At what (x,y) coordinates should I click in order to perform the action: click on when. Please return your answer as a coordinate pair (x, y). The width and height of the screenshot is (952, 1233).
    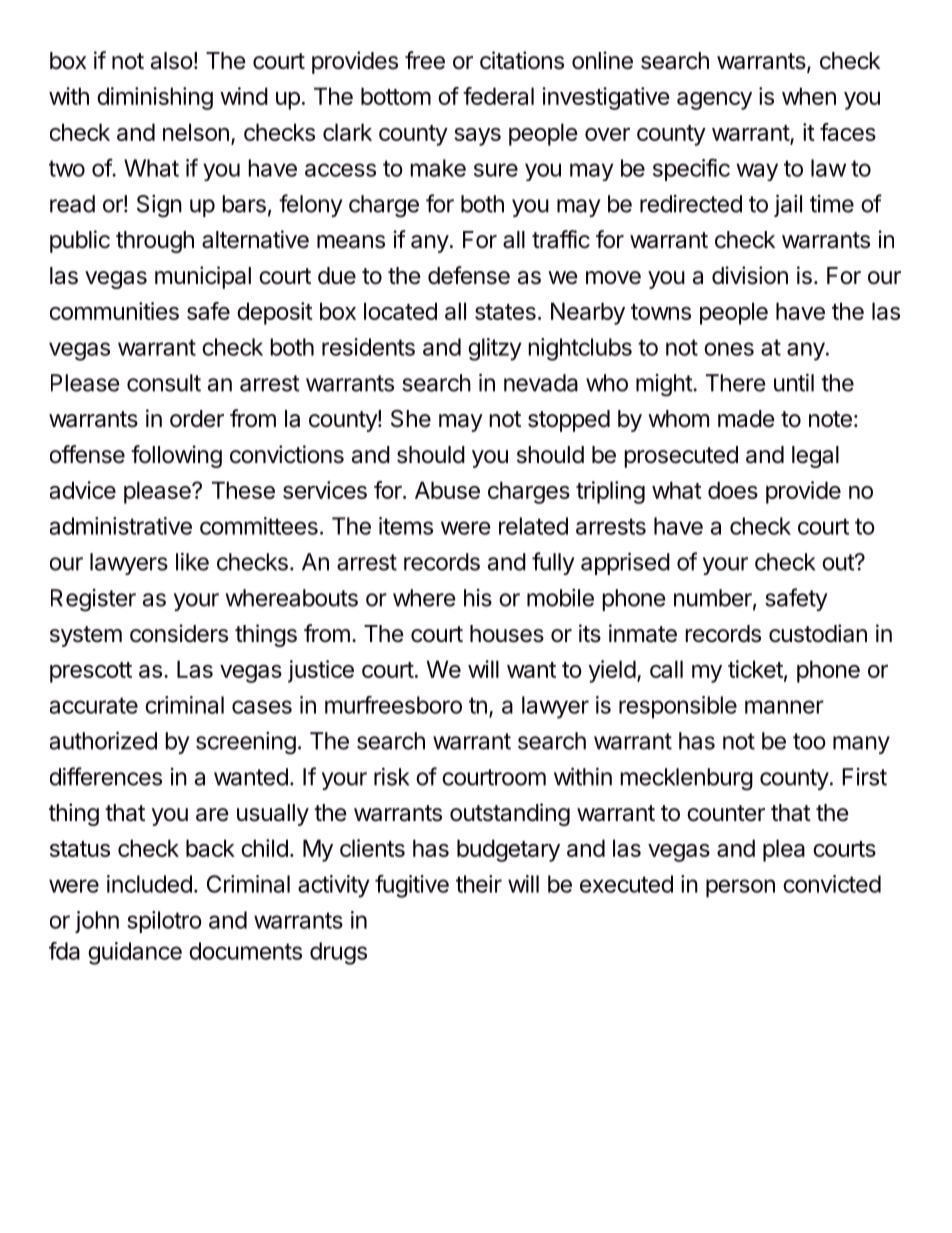
    Looking at the image, I should click on (809, 96).
